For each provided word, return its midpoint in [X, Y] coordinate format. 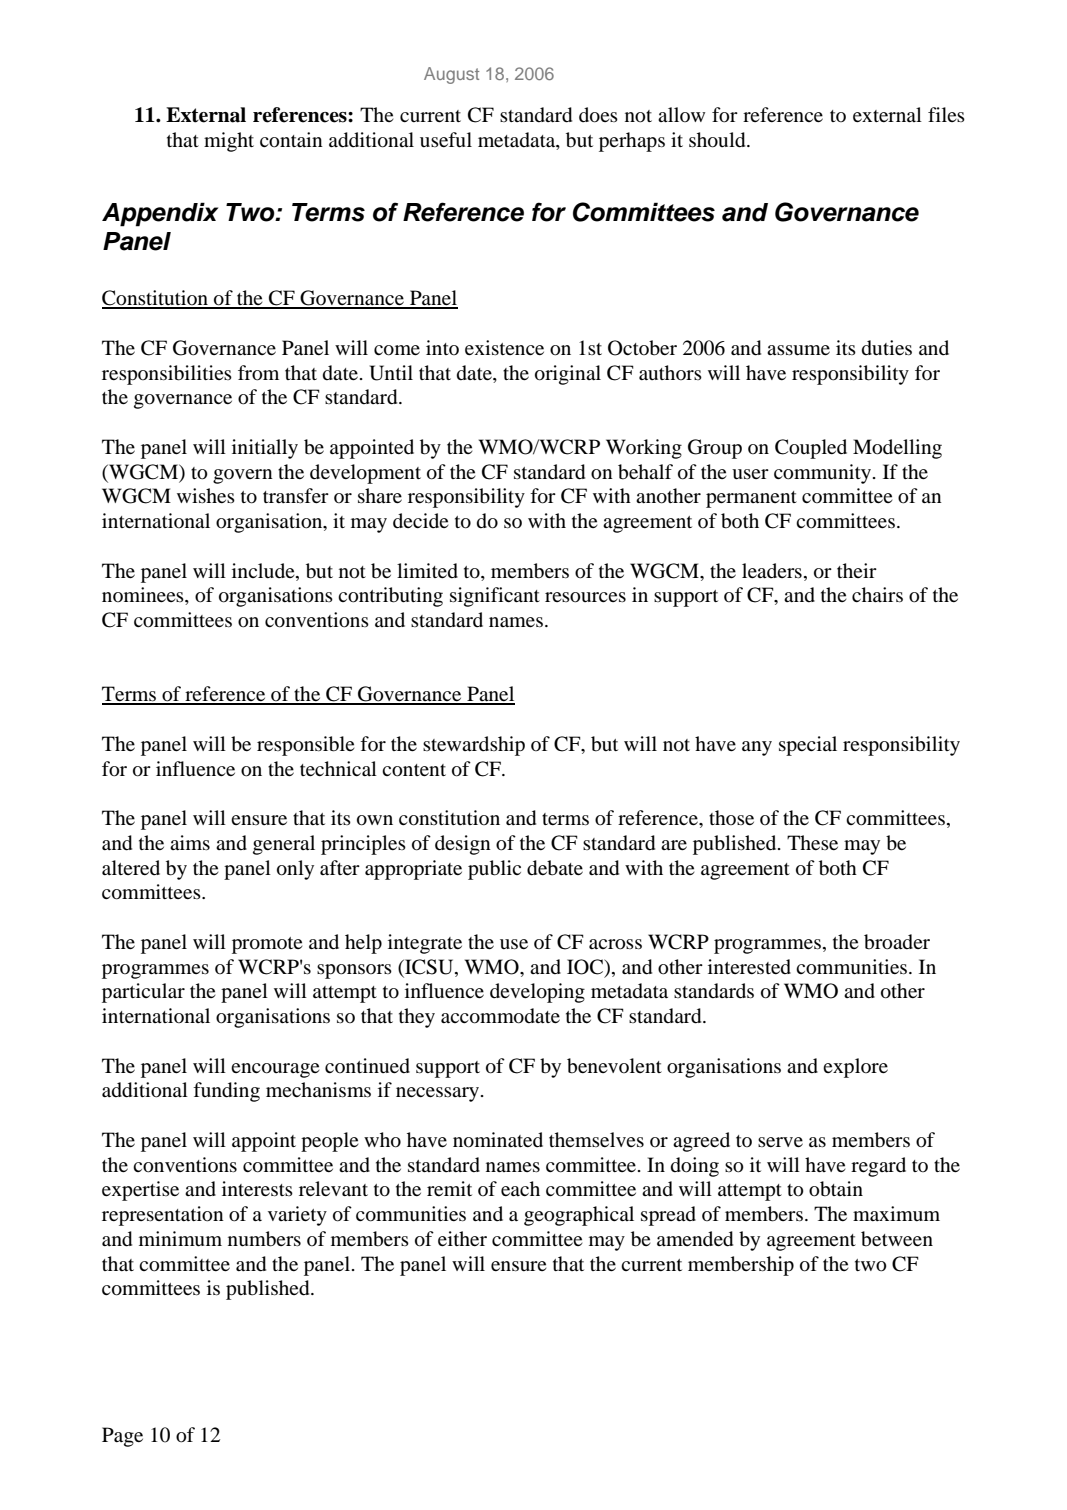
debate [555, 868]
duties [887, 348]
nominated [498, 1140]
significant [495, 597]
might [229, 142]
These [812, 842]
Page [122, 1437]
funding [226, 1092]
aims [190, 842]
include [264, 570]
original [568, 375]
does [598, 115]
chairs [877, 594]
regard [878, 1167]
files [946, 114]
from [258, 373]
